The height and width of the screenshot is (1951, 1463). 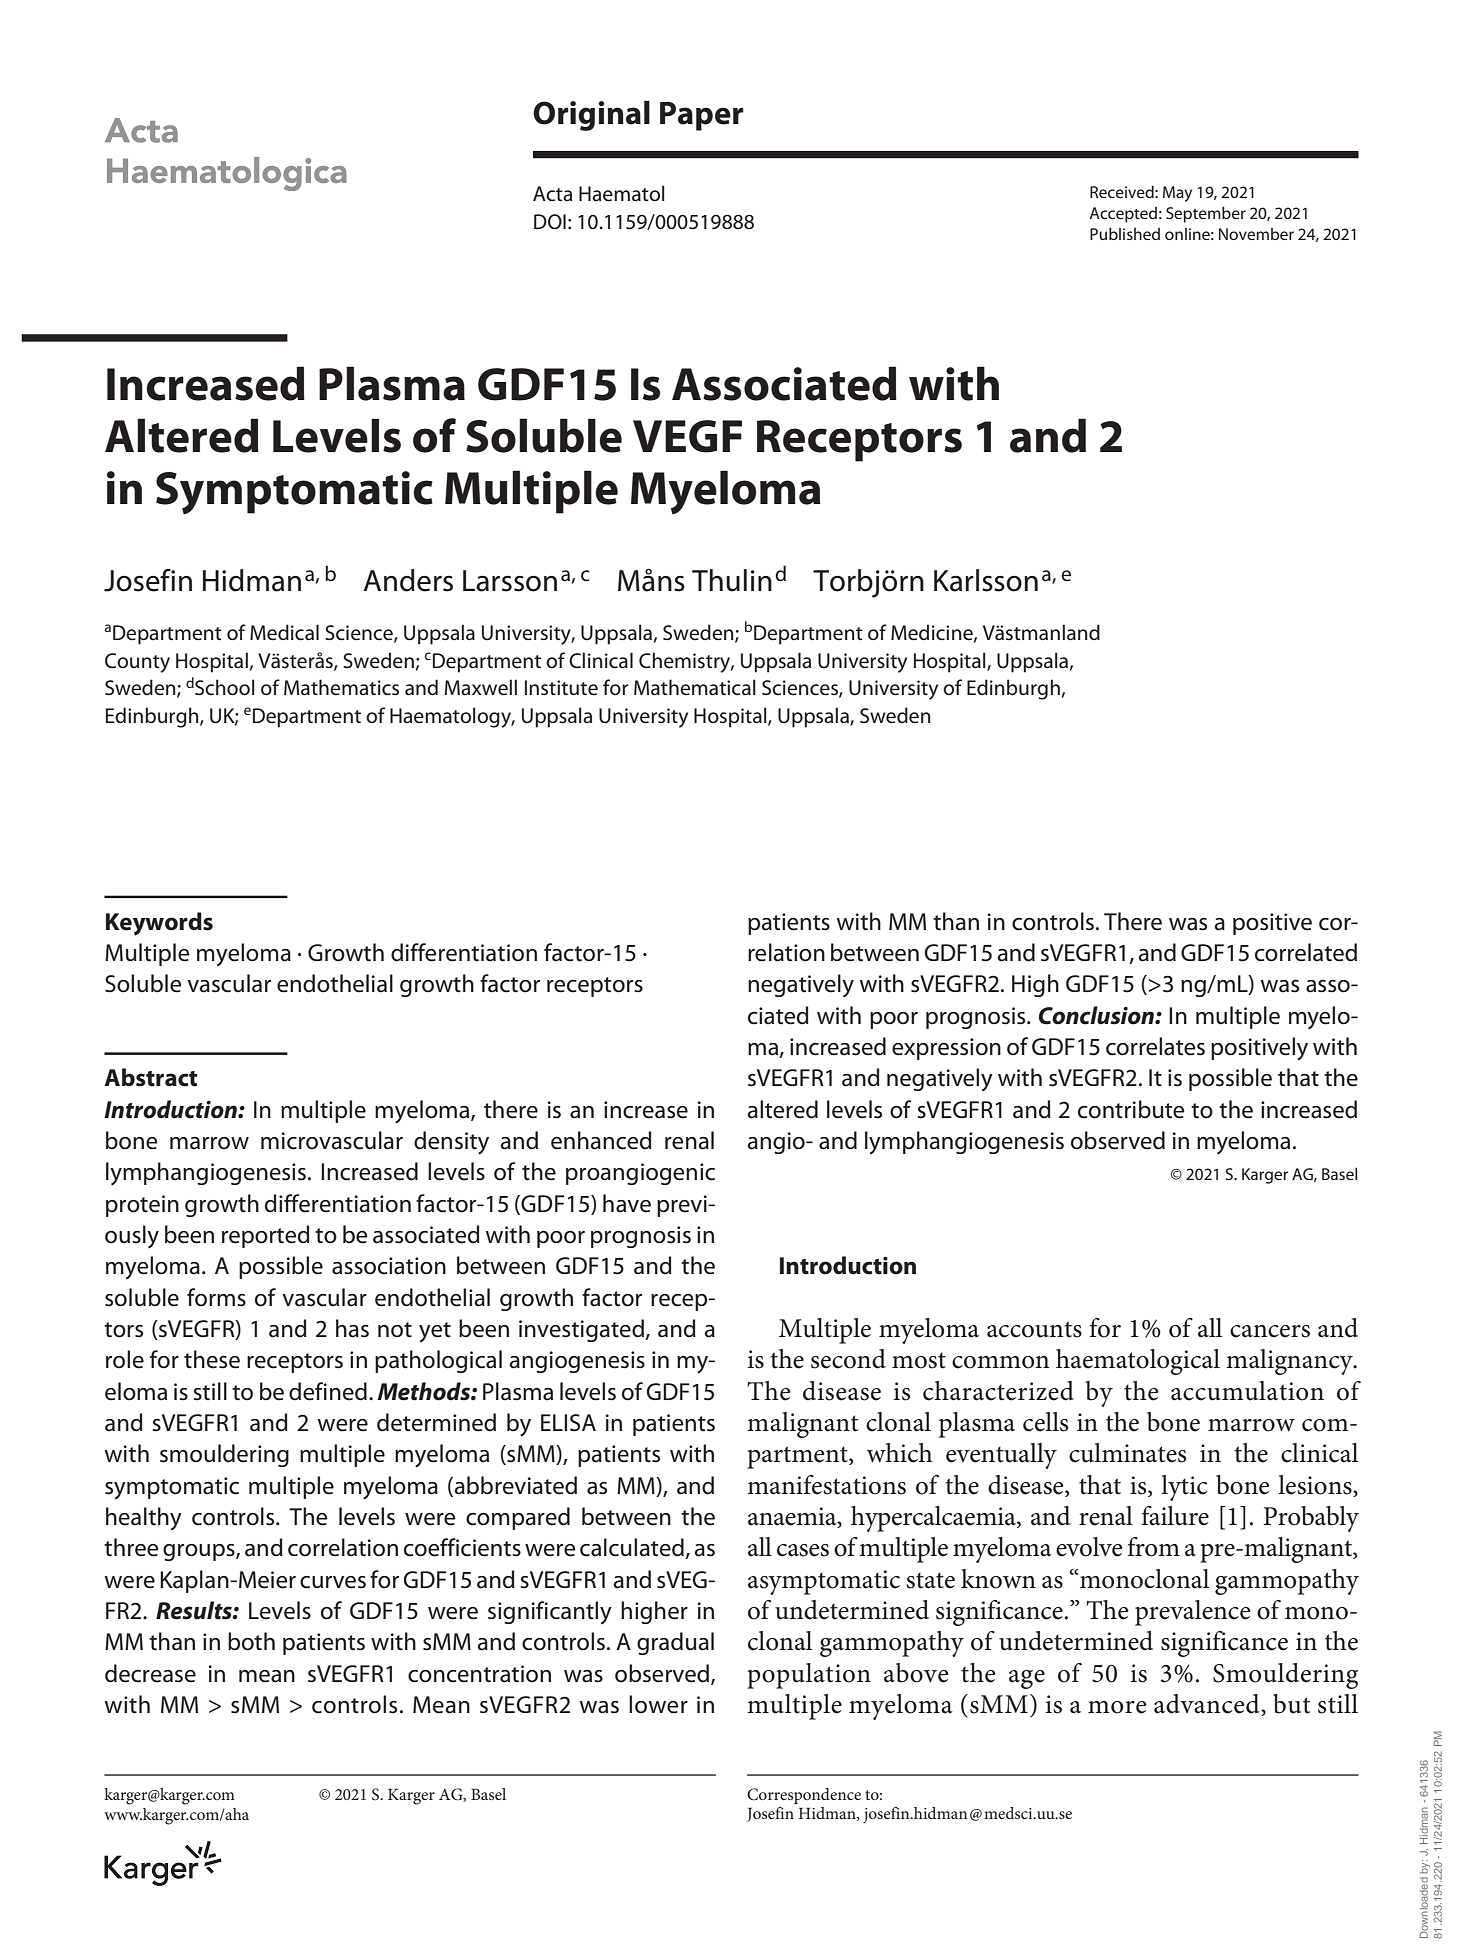 What do you see at coordinates (1177, 194) in the screenshot?
I see `May` at bounding box center [1177, 194].
